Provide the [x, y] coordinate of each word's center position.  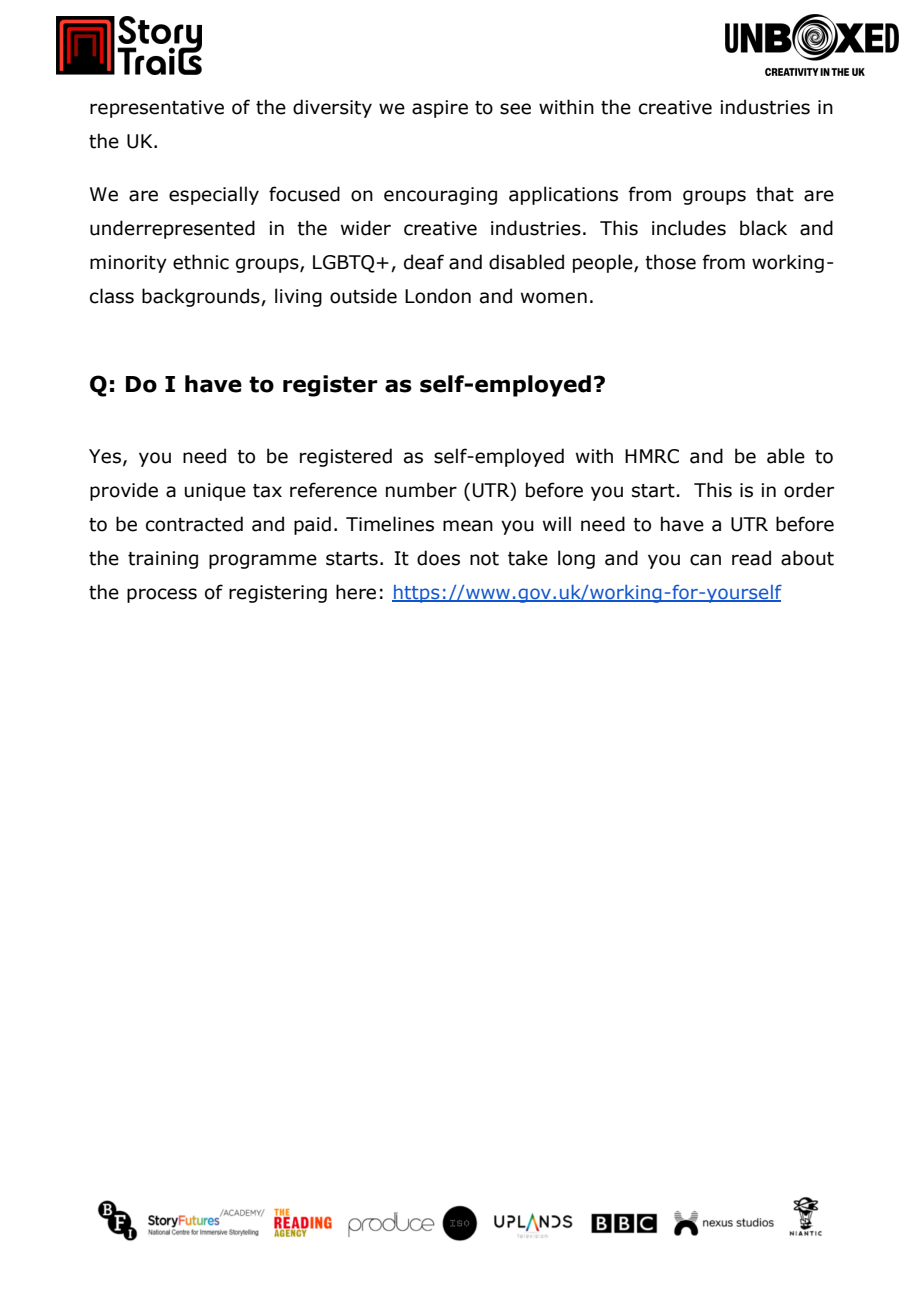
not [484, 559]
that [775, 194]
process [162, 595]
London [438, 296]
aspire [440, 109]
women [554, 298]
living [298, 297]
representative [157, 109]
